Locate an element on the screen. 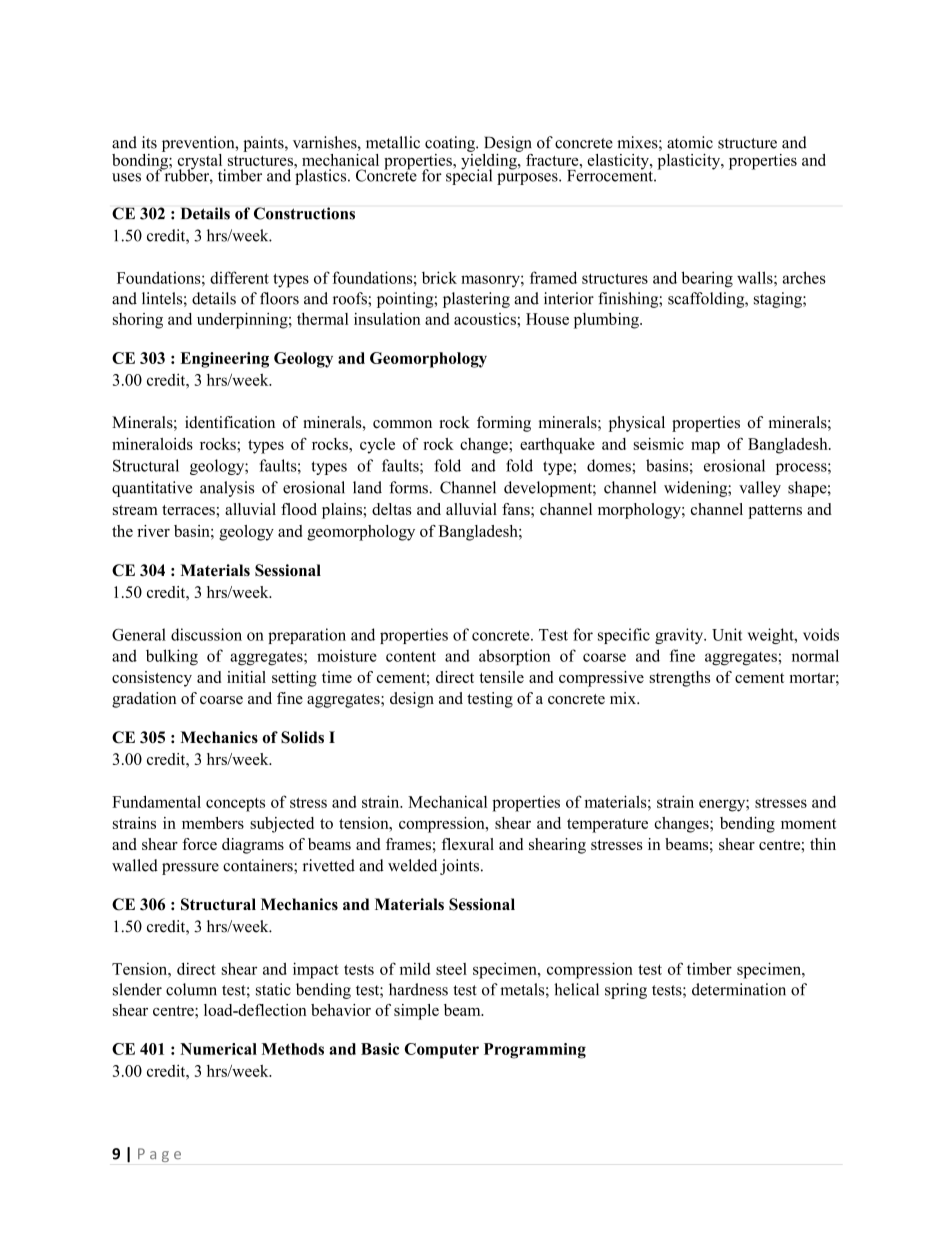  discussion is located at coordinates (206, 634).
